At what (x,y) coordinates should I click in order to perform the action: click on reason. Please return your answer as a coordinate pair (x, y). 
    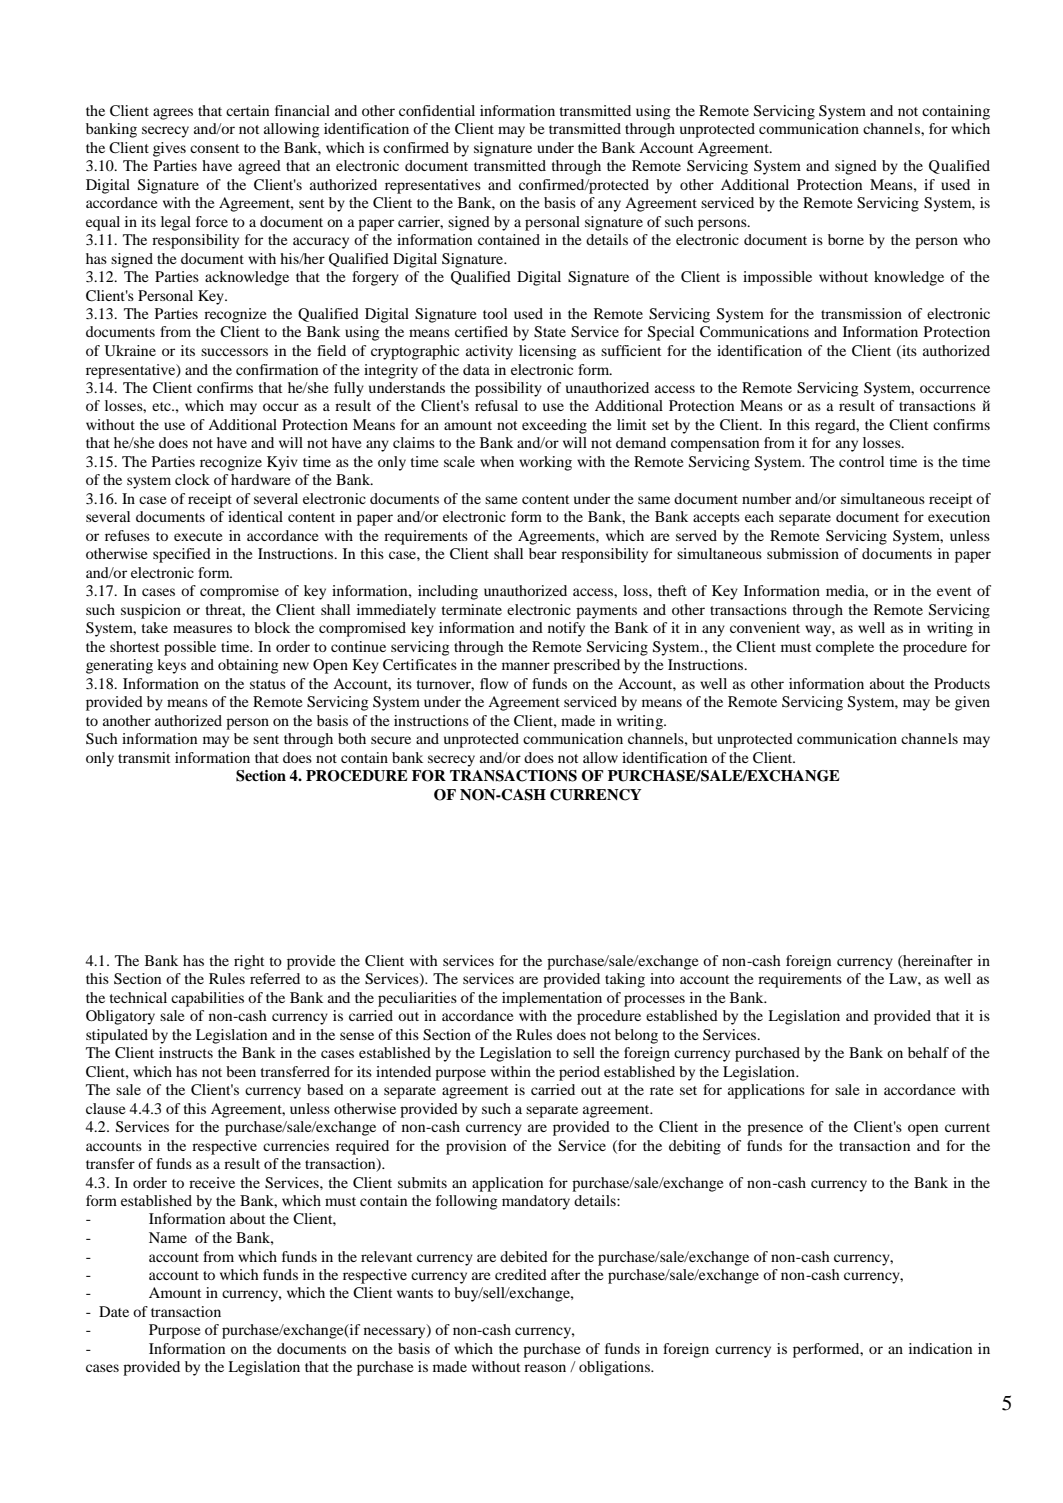
    Looking at the image, I should click on (545, 1368).
